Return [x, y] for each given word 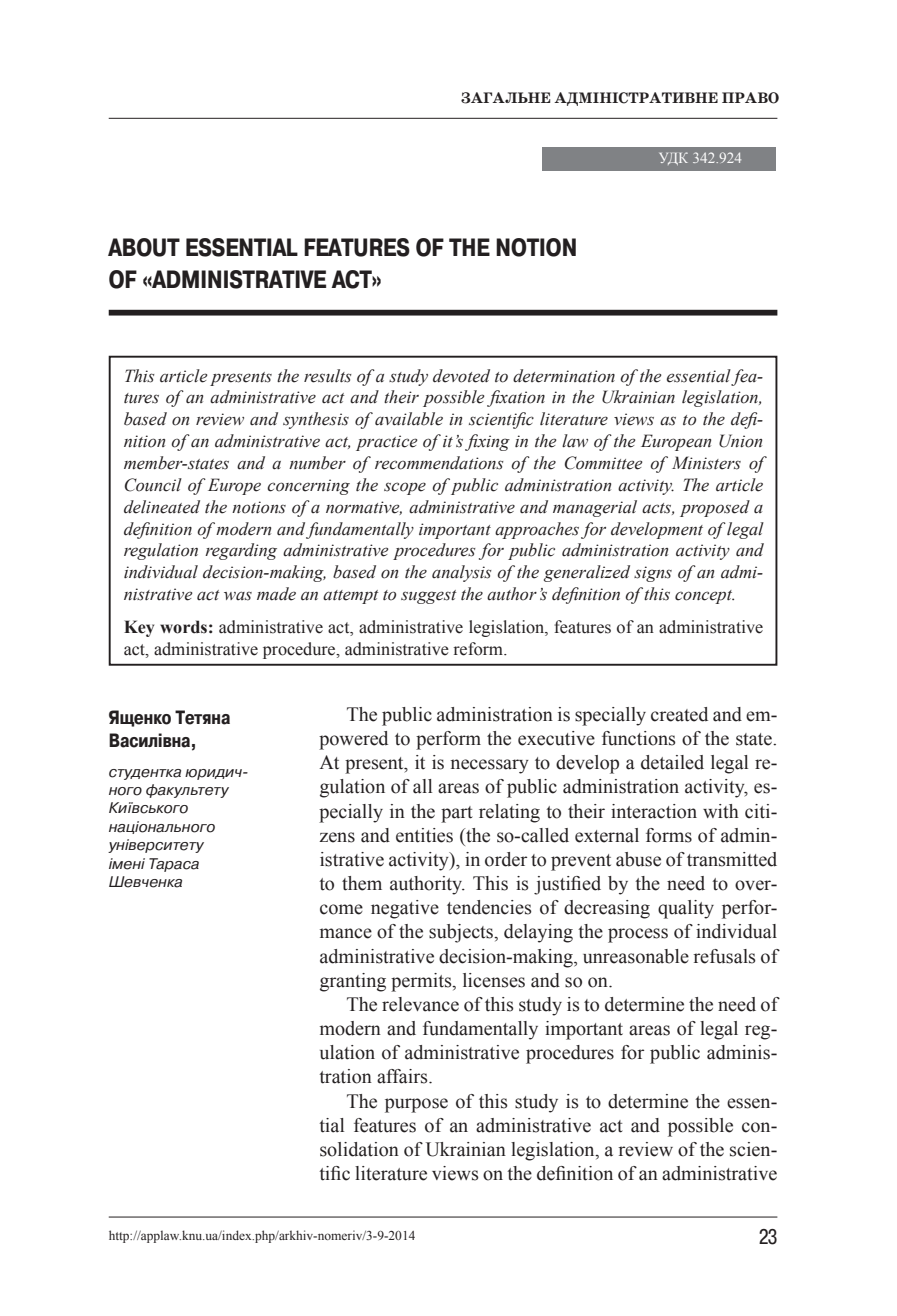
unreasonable [636, 956]
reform [479, 649]
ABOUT [144, 247]
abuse [638, 859]
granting [353, 982]
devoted [461, 376]
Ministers [706, 463]
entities [424, 835]
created [679, 714]
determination [564, 376]
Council [153, 485]
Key [139, 628]
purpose [416, 1105]
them [362, 883]
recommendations [439, 463]
